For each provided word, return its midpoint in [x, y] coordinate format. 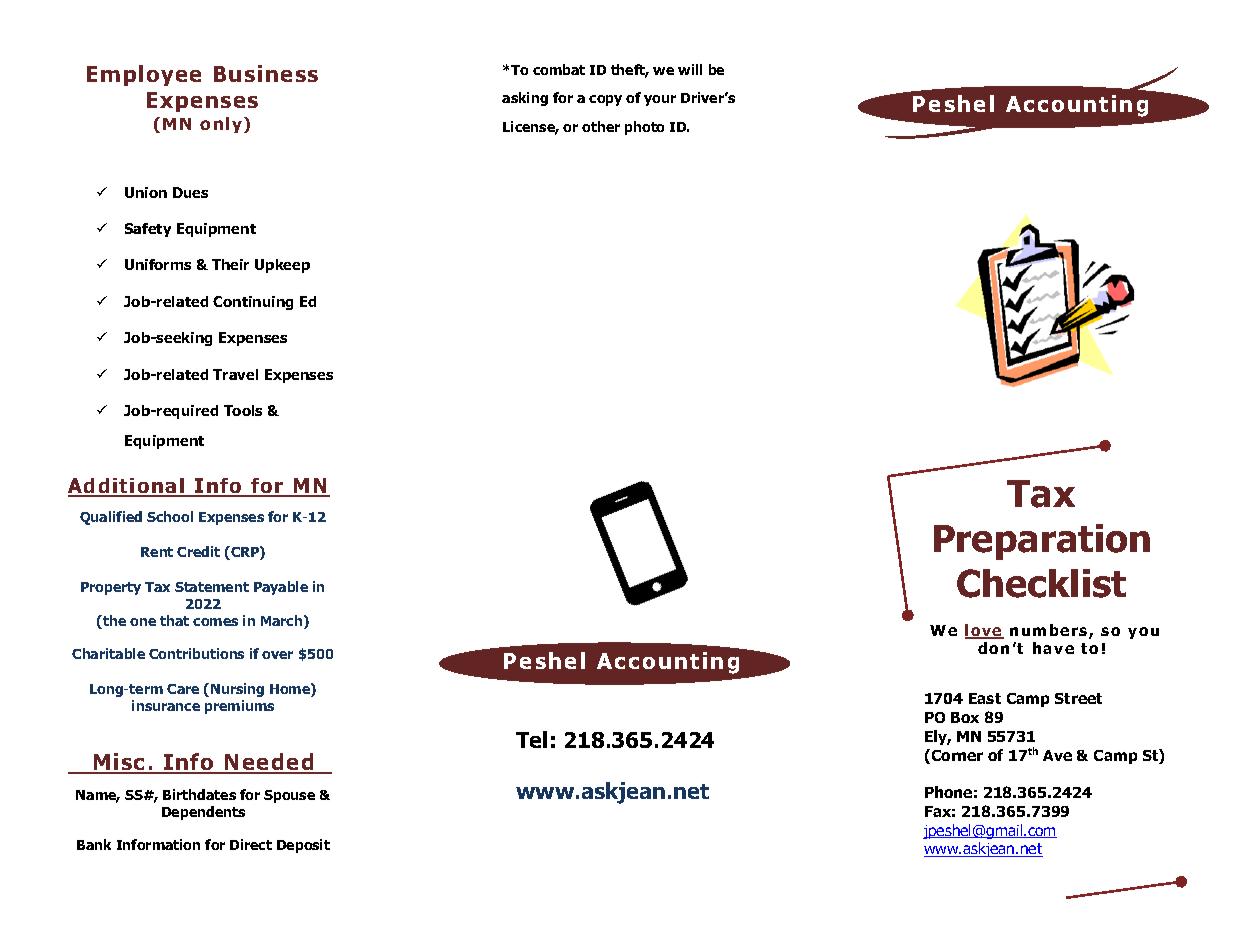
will [690, 69]
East [985, 698]
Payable [281, 588]
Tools [243, 410]
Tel [531, 739]
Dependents [203, 813]
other [601, 126]
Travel [235, 374]
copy [605, 100]
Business [266, 73]
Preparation [1042, 542]
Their [230, 264]
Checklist [1041, 583]
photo [644, 128]
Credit [198, 551]
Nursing [237, 690]
